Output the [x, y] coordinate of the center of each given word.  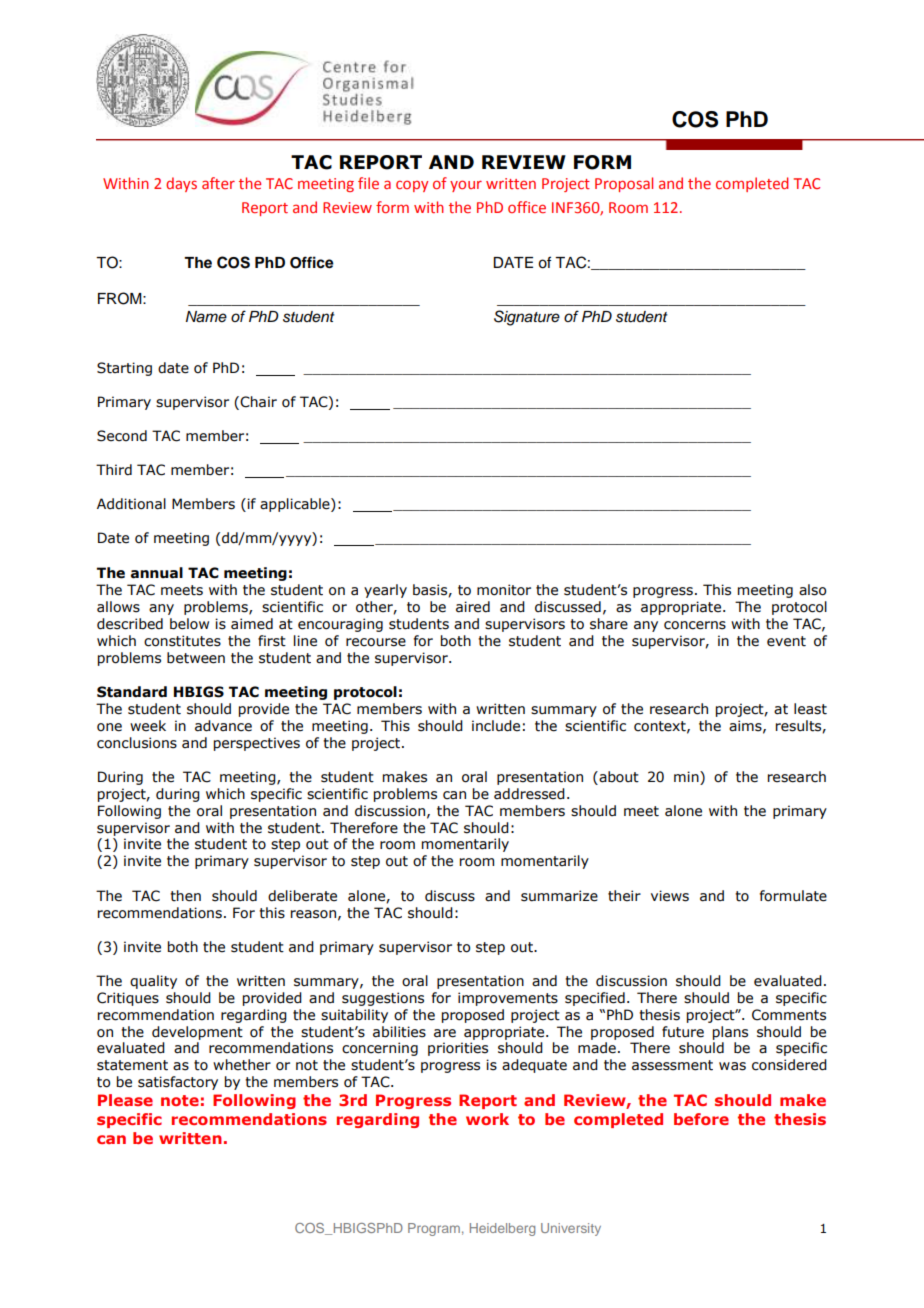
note [180, 1100]
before [701, 1119]
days [181, 184]
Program [434, 1229]
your [466, 186]
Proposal [624, 184]
